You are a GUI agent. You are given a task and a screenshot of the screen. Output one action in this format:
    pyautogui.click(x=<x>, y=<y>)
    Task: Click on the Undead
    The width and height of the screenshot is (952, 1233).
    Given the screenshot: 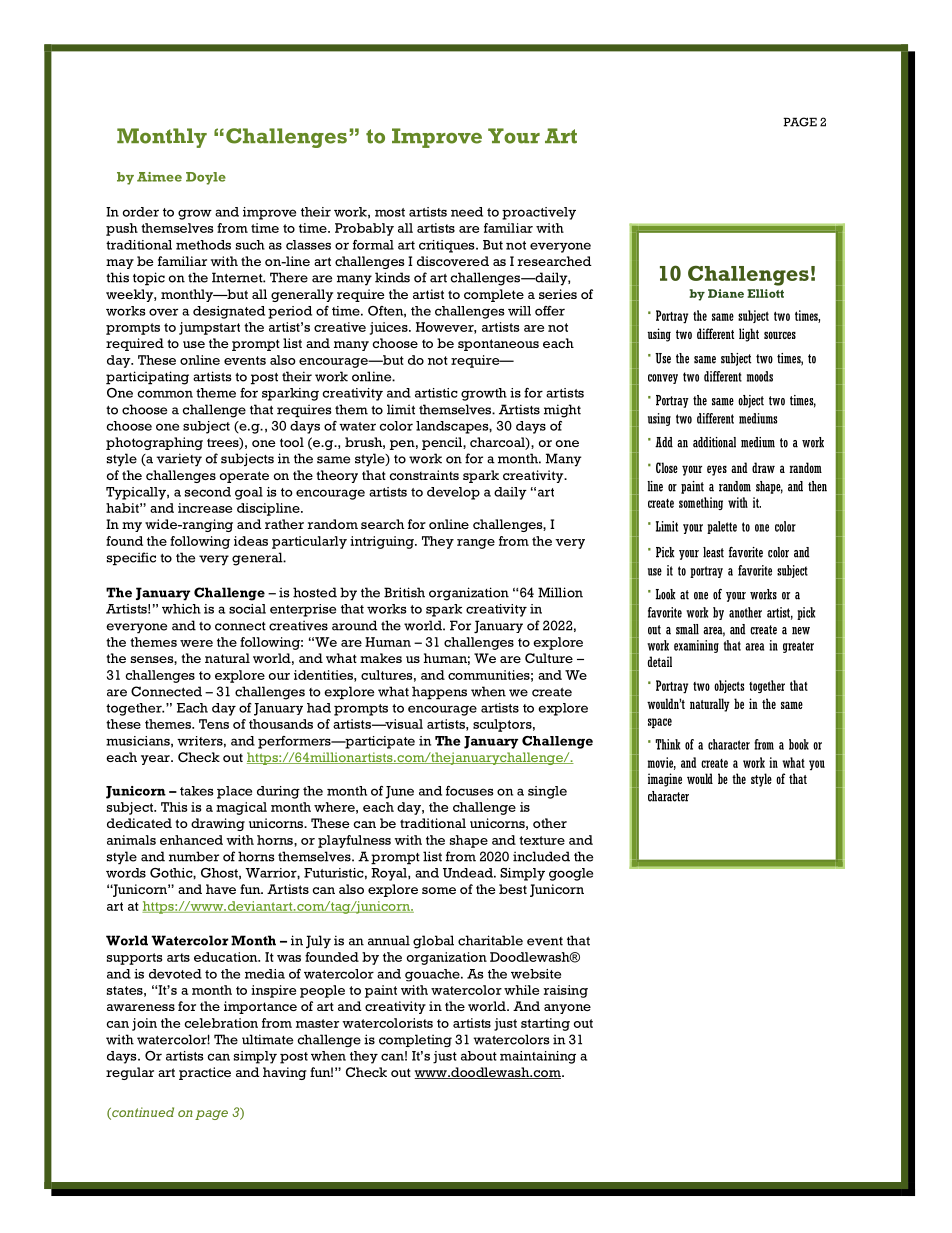 What is the action you would take?
    pyautogui.click(x=469, y=873)
